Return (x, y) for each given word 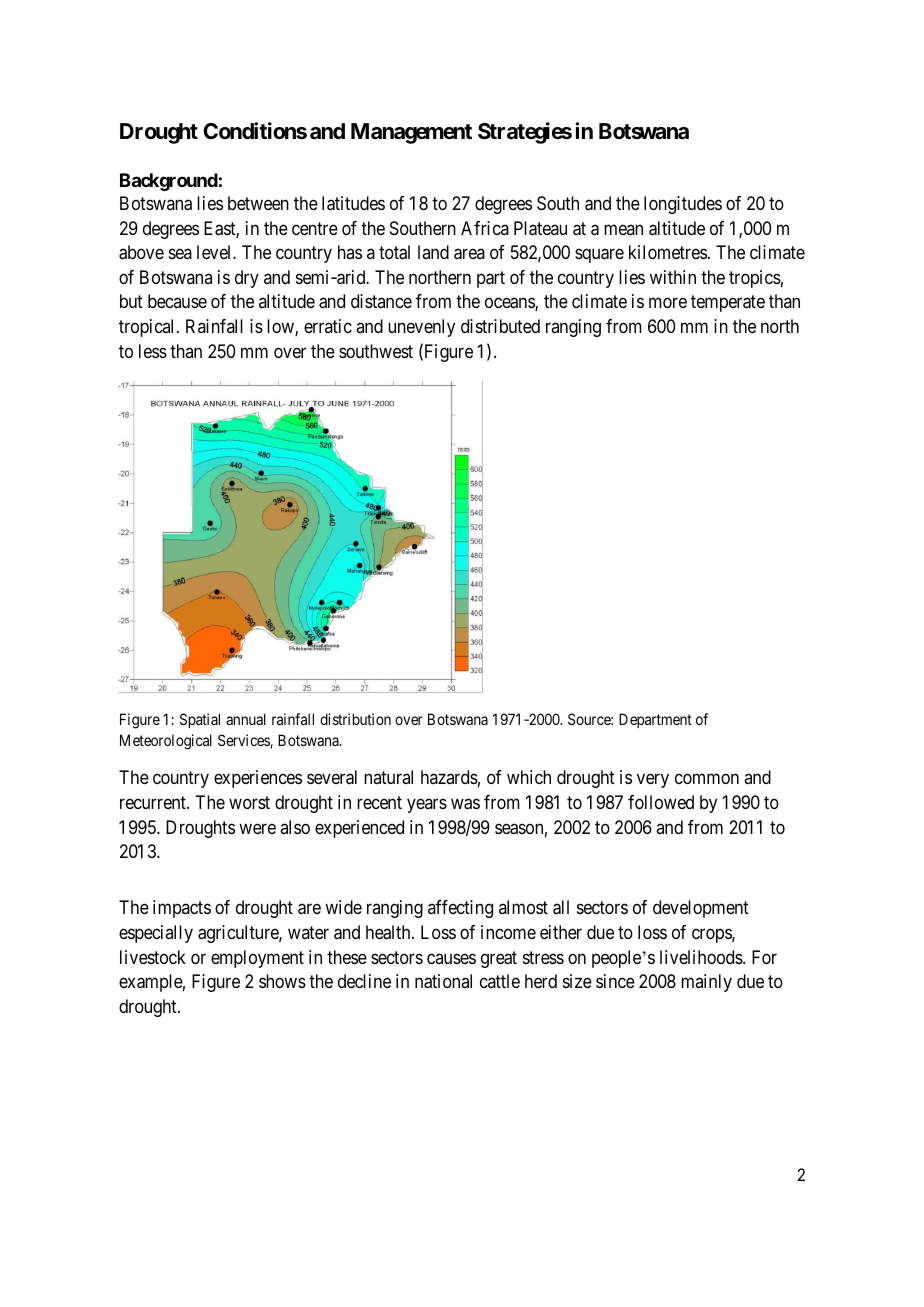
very (653, 781)
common (707, 779)
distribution (355, 719)
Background (169, 182)
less (153, 351)
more (668, 303)
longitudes (683, 205)
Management (411, 133)
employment (257, 959)
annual (246, 719)
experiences (258, 779)
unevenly (421, 328)
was (465, 804)
